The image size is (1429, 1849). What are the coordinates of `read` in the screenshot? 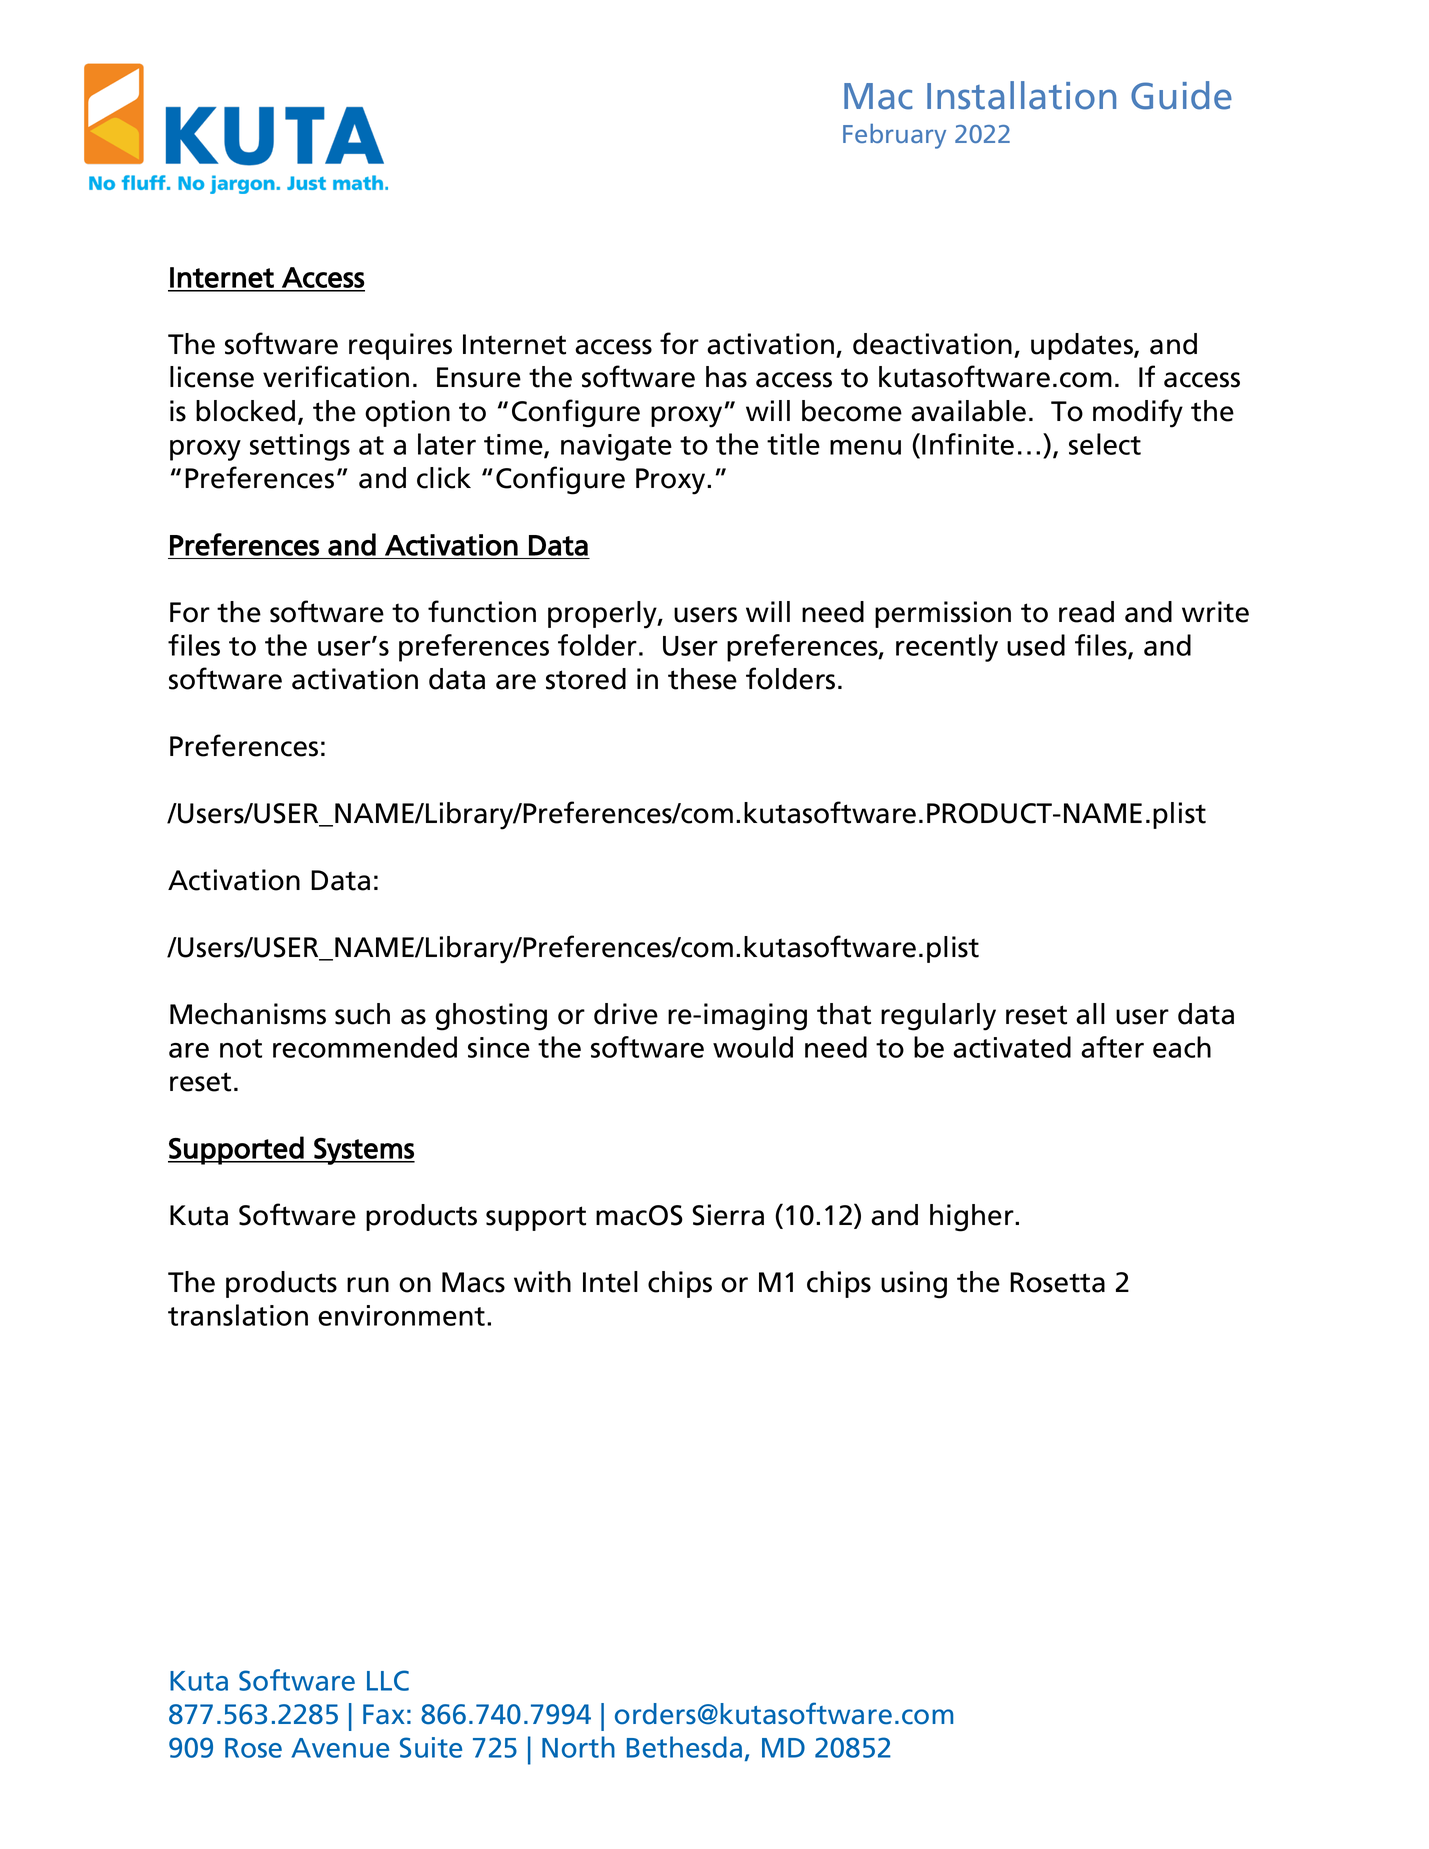 It's located at (1086, 612).
